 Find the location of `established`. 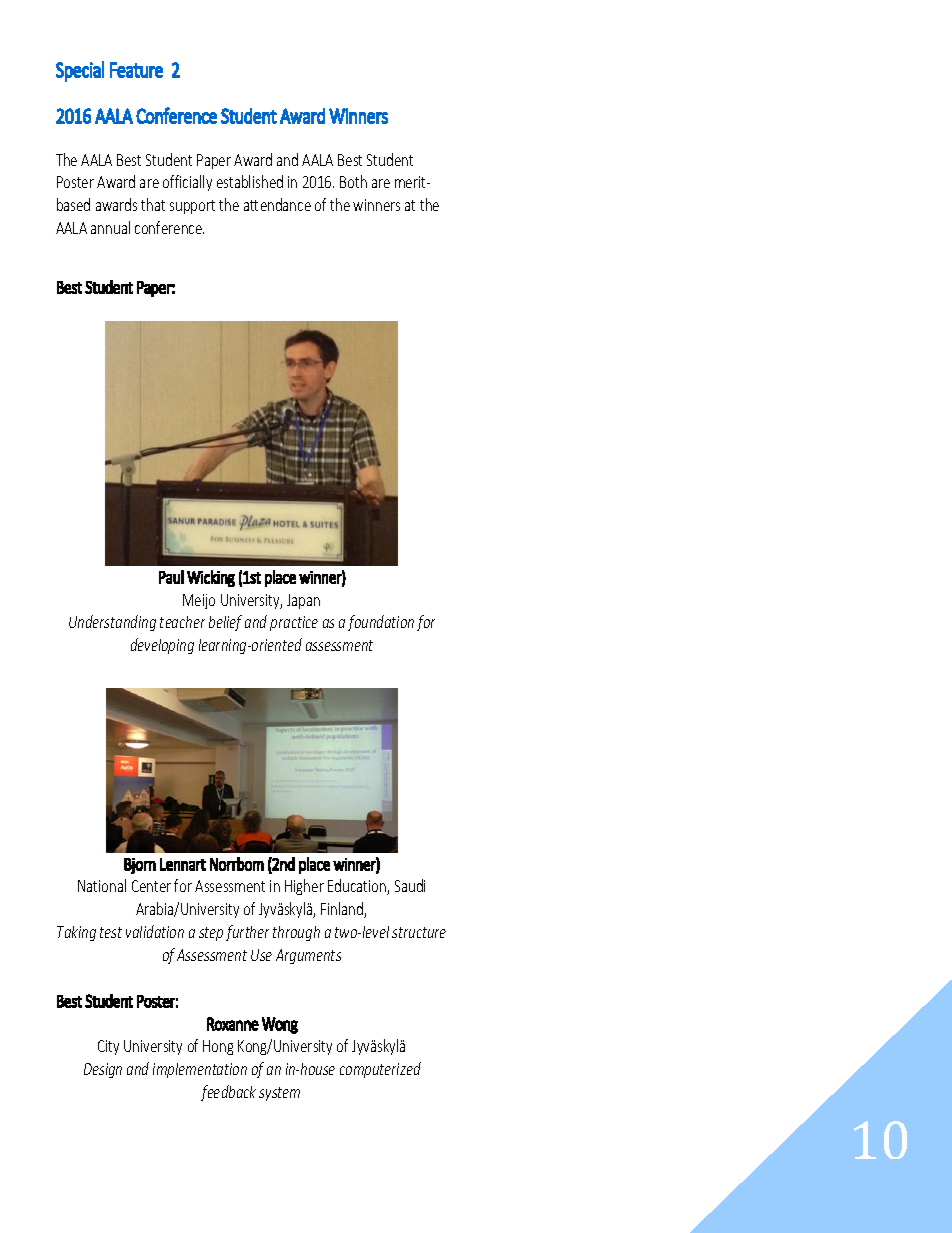

established is located at coordinates (250, 181).
